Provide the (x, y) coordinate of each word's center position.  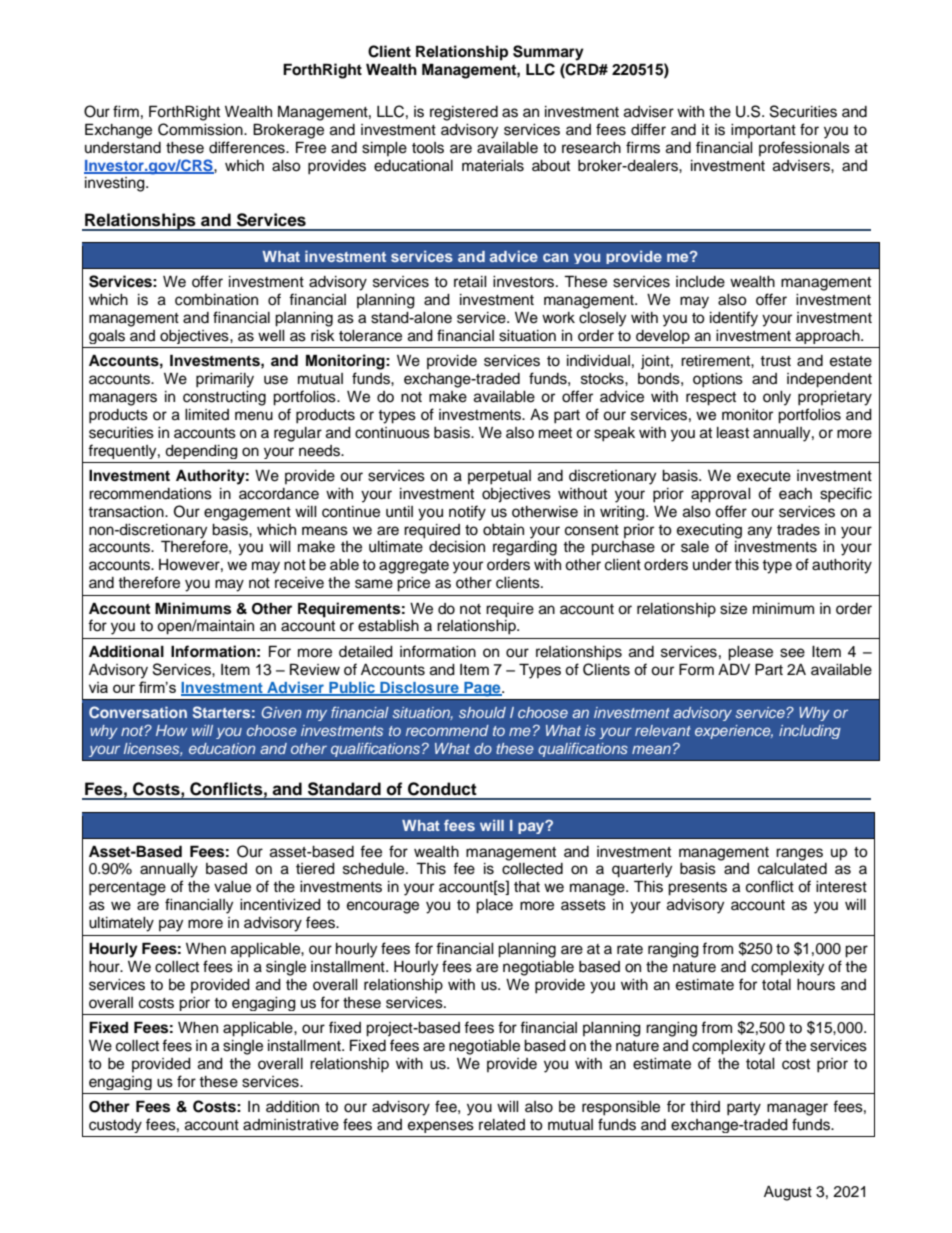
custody (115, 1126)
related (502, 1125)
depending (201, 452)
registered (464, 113)
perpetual (499, 477)
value (232, 887)
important (763, 131)
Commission (201, 129)
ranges (799, 854)
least (733, 433)
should (482, 712)
